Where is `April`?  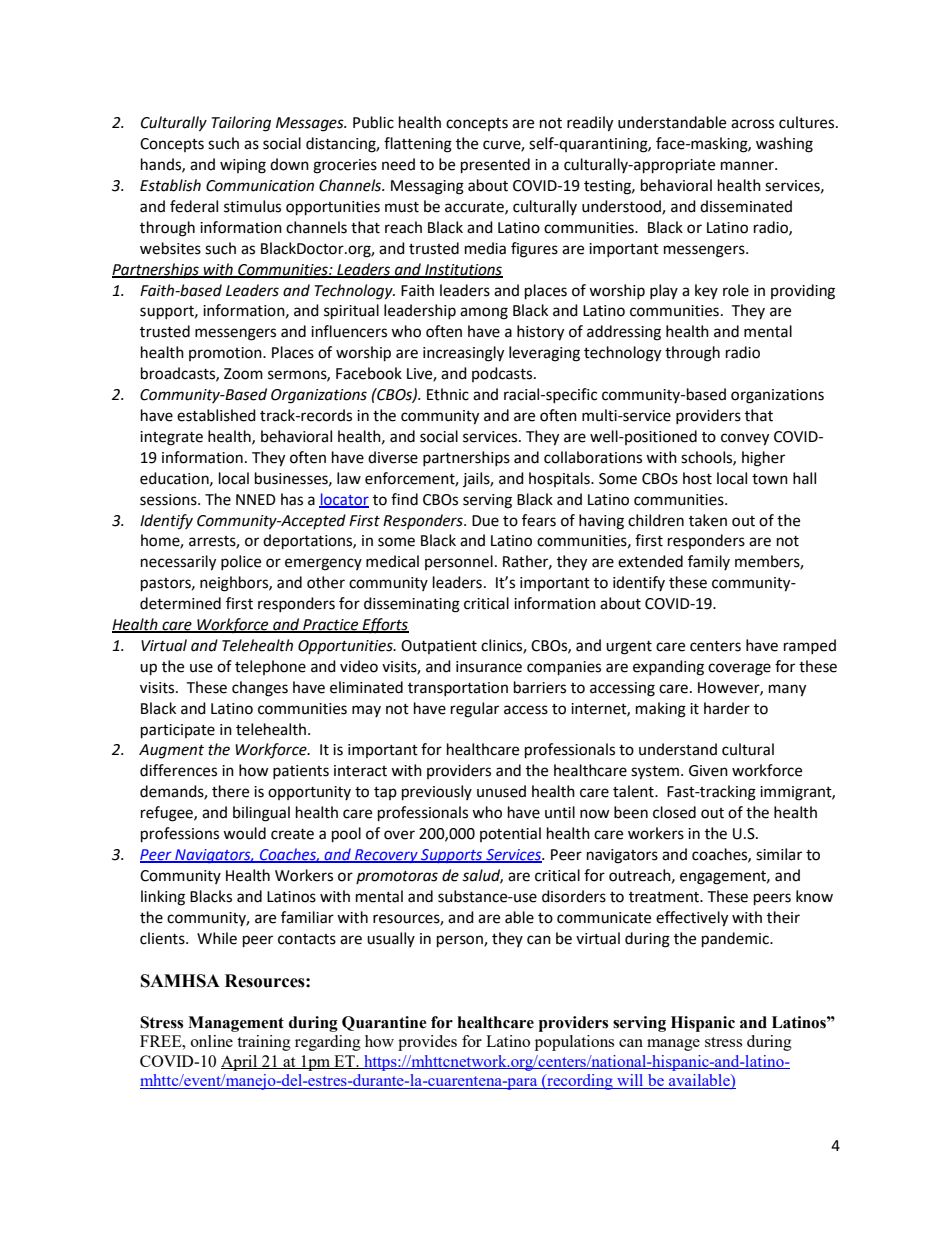
April is located at coordinates (240, 1063).
